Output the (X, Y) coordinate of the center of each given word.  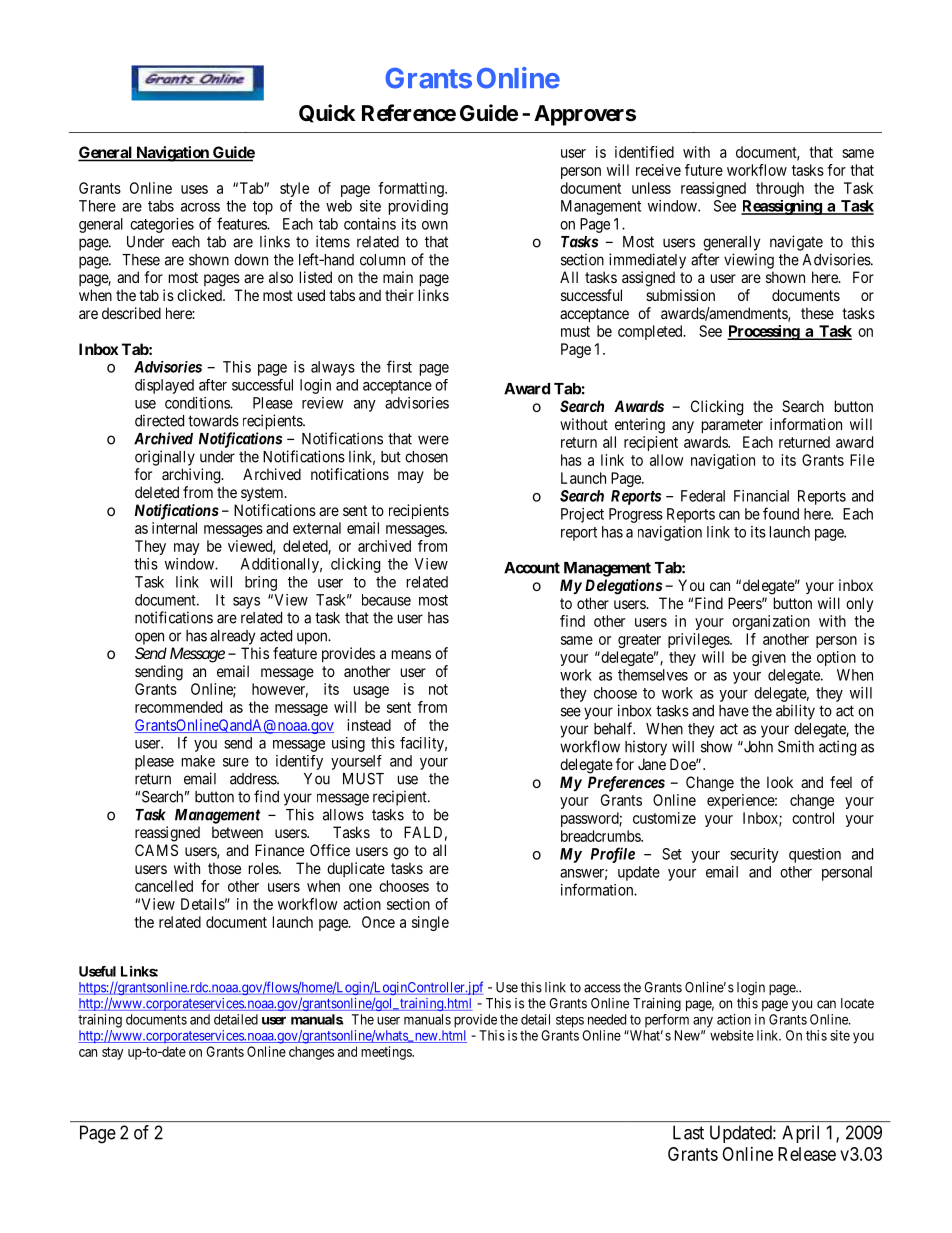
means (411, 654)
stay (113, 1053)
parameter (732, 426)
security (754, 855)
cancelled (164, 886)
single (430, 923)
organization (771, 622)
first (399, 366)
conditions (198, 403)
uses (194, 189)
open (149, 638)
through (780, 189)
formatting (412, 189)
